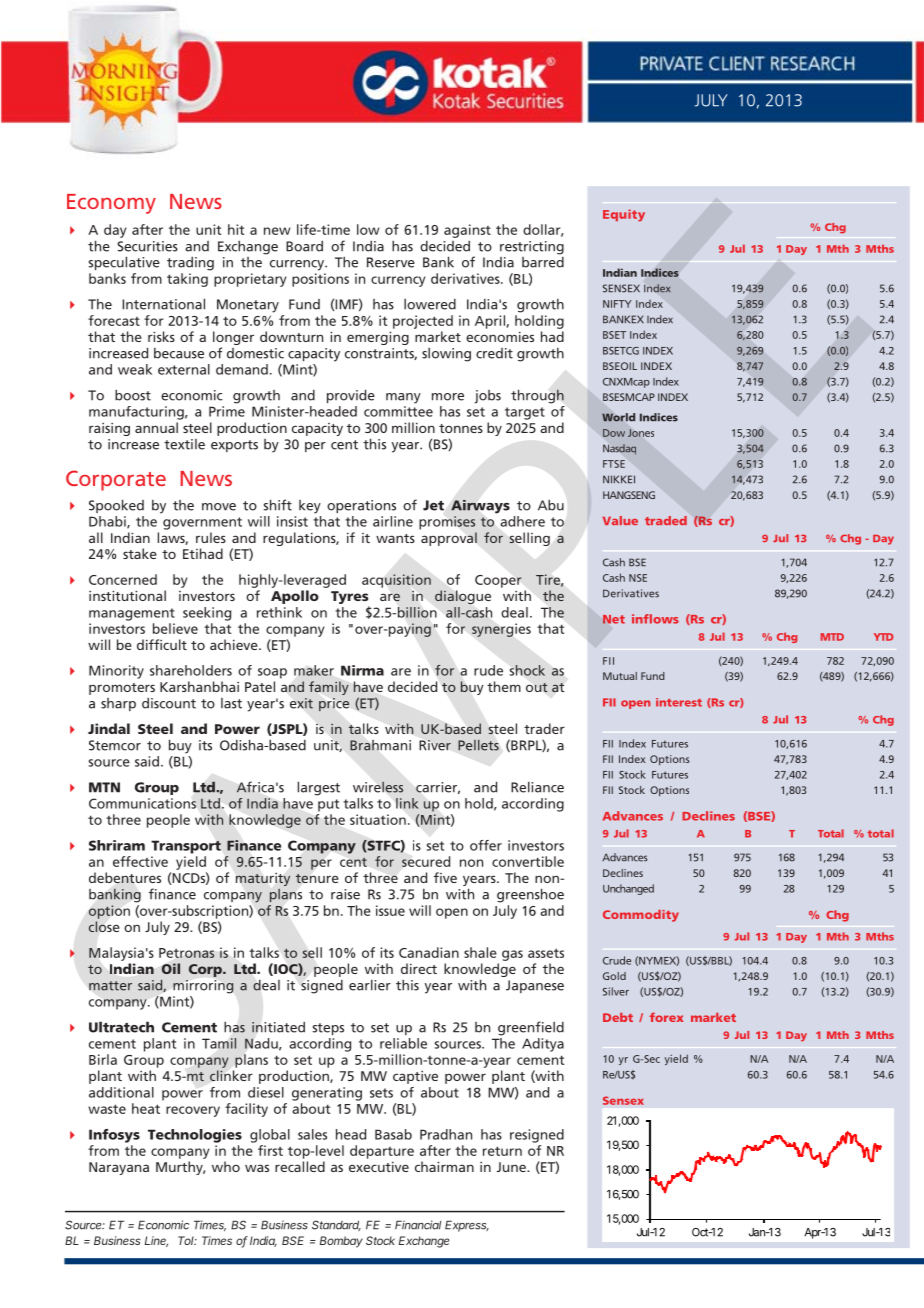  What do you see at coordinates (219, 507) in the screenshot?
I see `move` at bounding box center [219, 507].
